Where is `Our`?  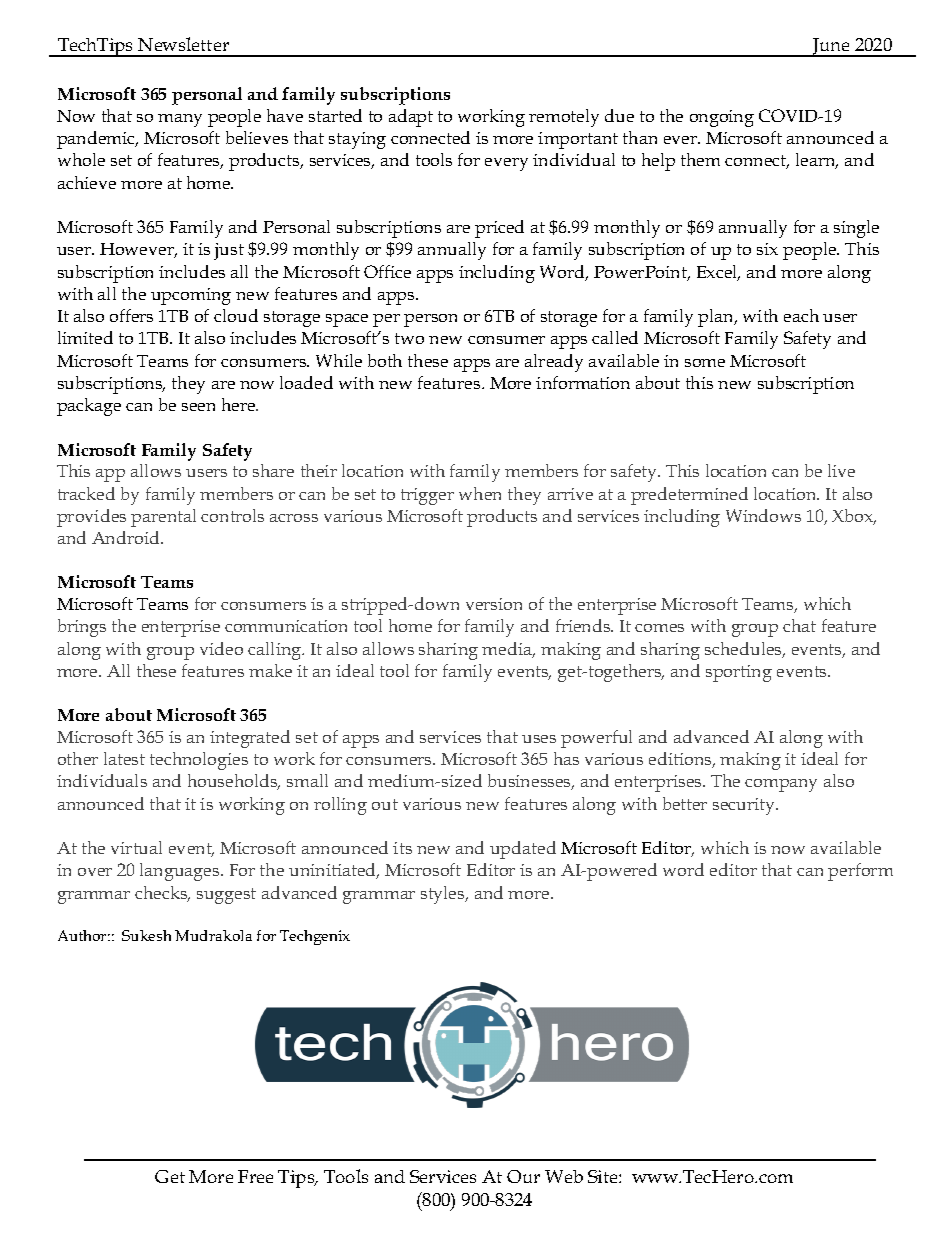
Our is located at coordinates (523, 1176).
